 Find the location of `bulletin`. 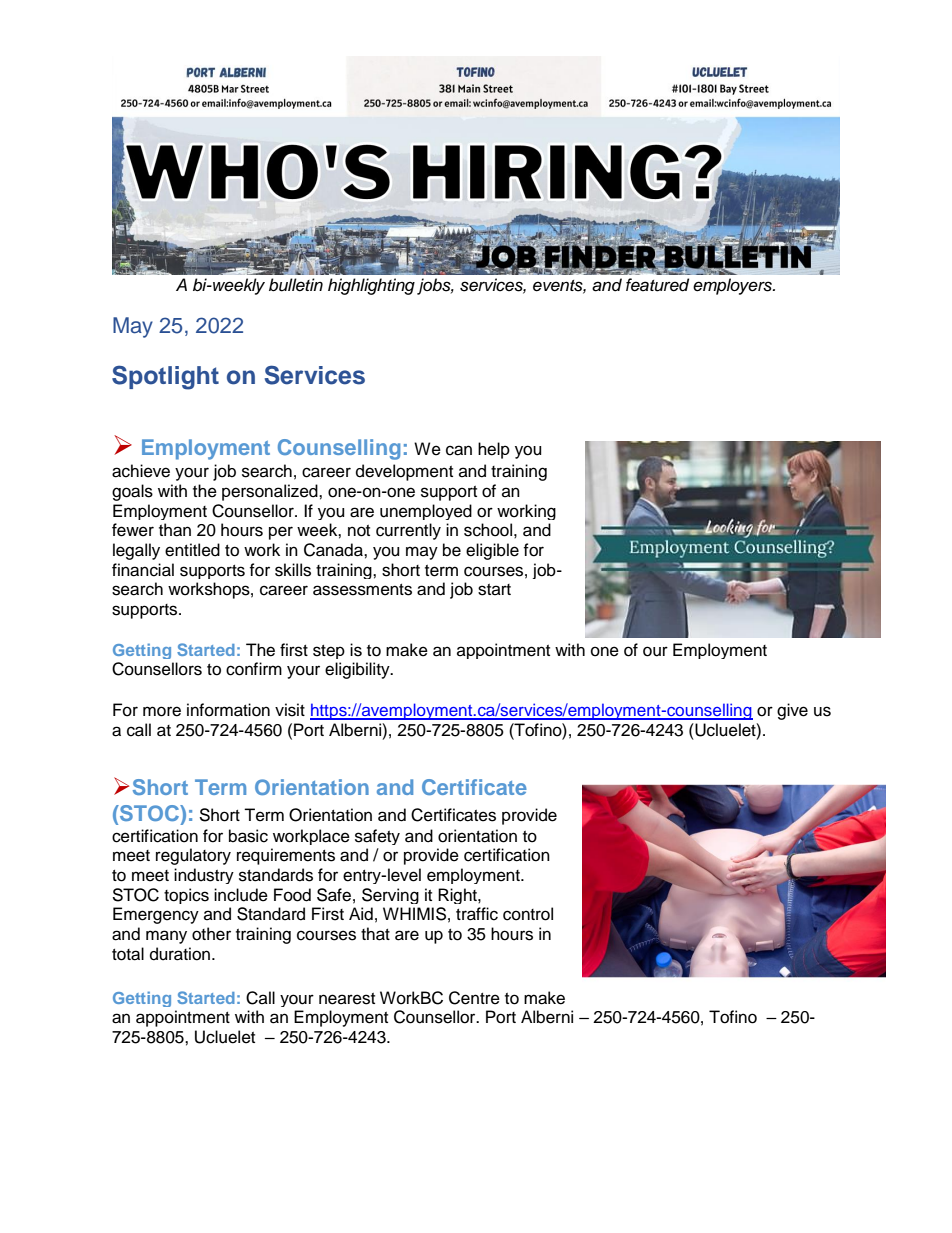

bulletin is located at coordinates (296, 285).
